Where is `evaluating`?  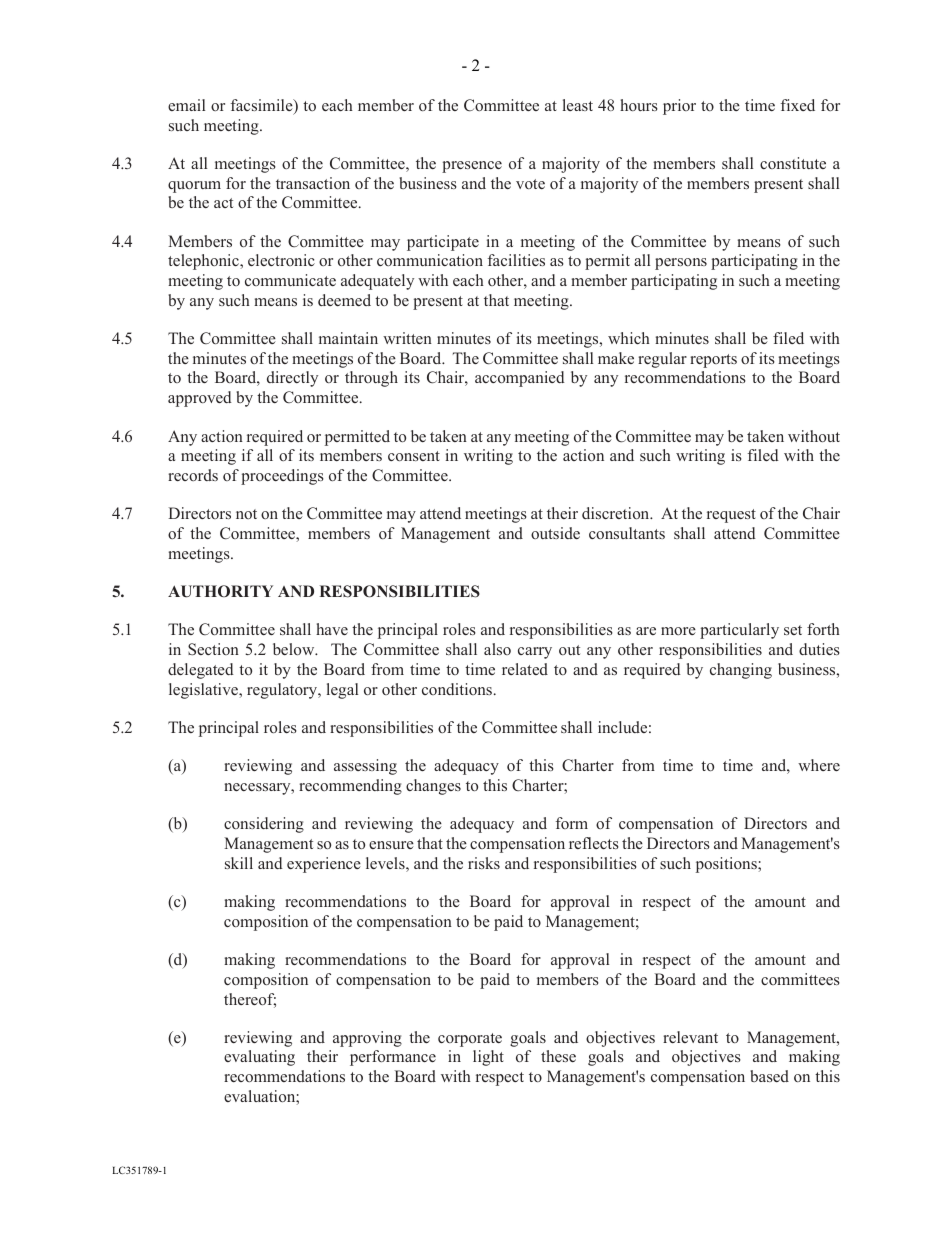
evaluating is located at coordinates (259, 1058).
